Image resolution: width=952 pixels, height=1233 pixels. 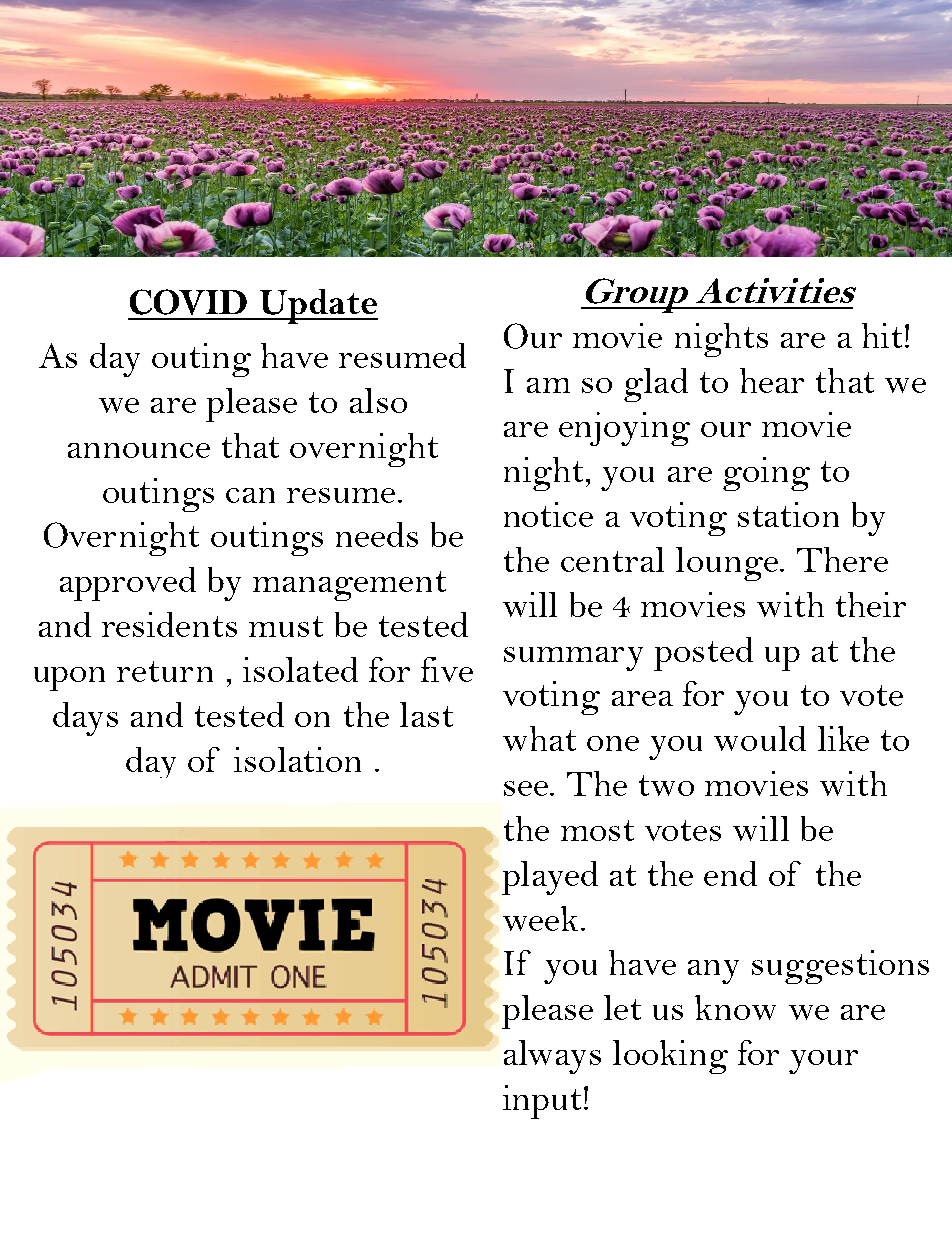 I want to click on can, so click(x=250, y=495).
